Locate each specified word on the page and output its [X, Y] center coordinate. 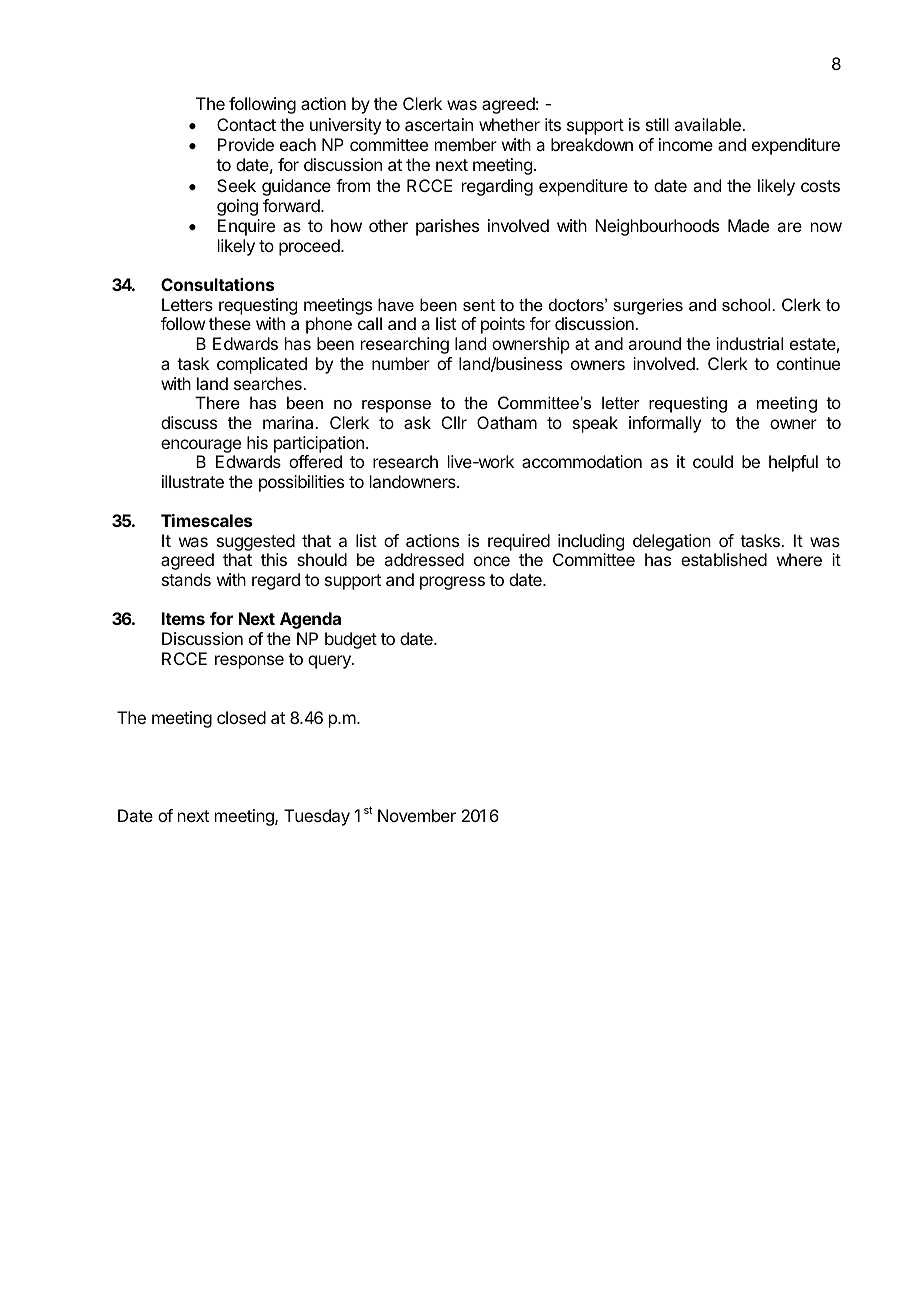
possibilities [301, 483]
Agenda [310, 620]
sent [479, 305]
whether [509, 124]
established [724, 559]
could [713, 461]
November [417, 815]
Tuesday [317, 817]
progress [452, 583]
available [708, 124]
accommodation [582, 461]
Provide [246, 144]
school [746, 304]
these [230, 323]
